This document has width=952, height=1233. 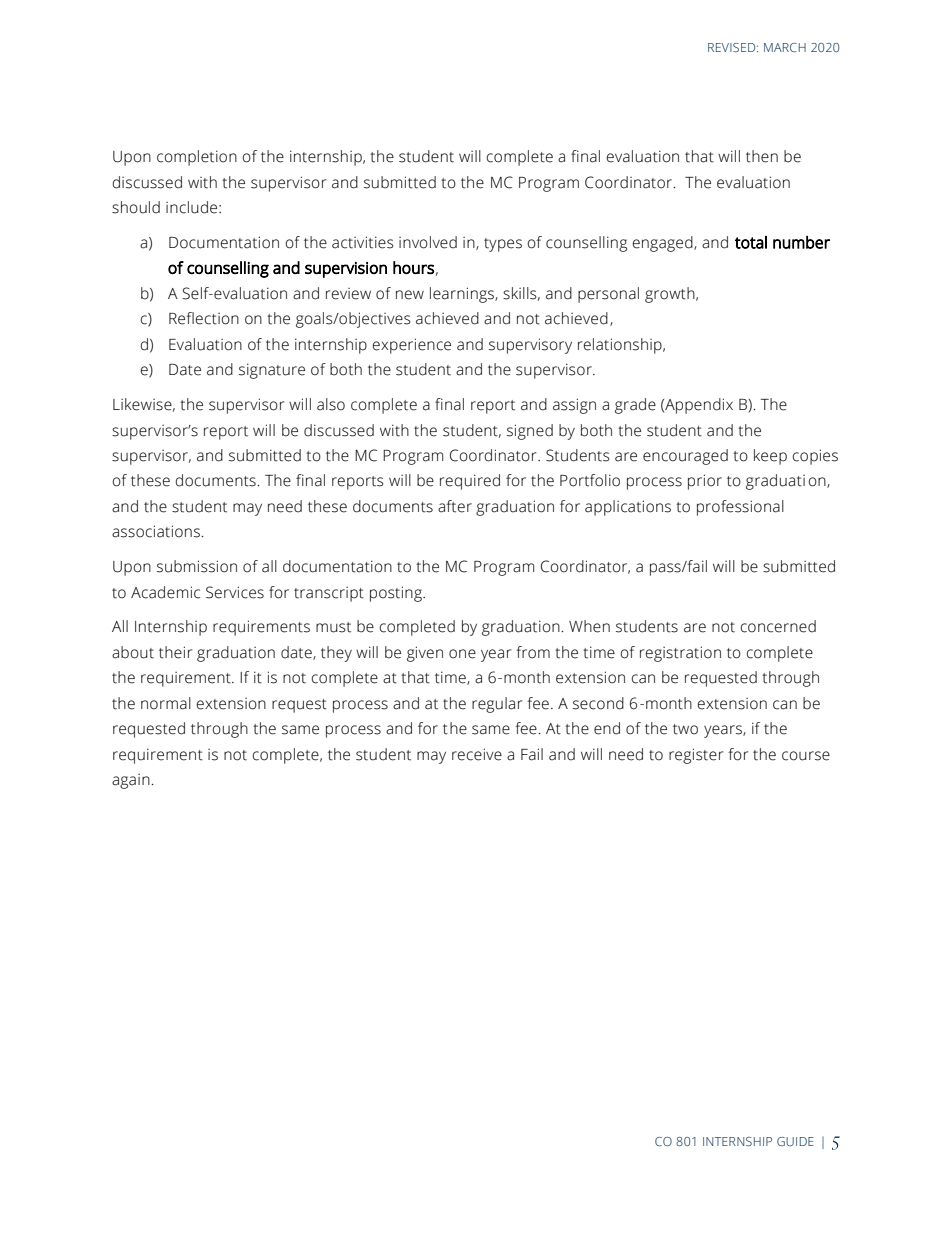 I want to click on one, so click(x=462, y=654).
